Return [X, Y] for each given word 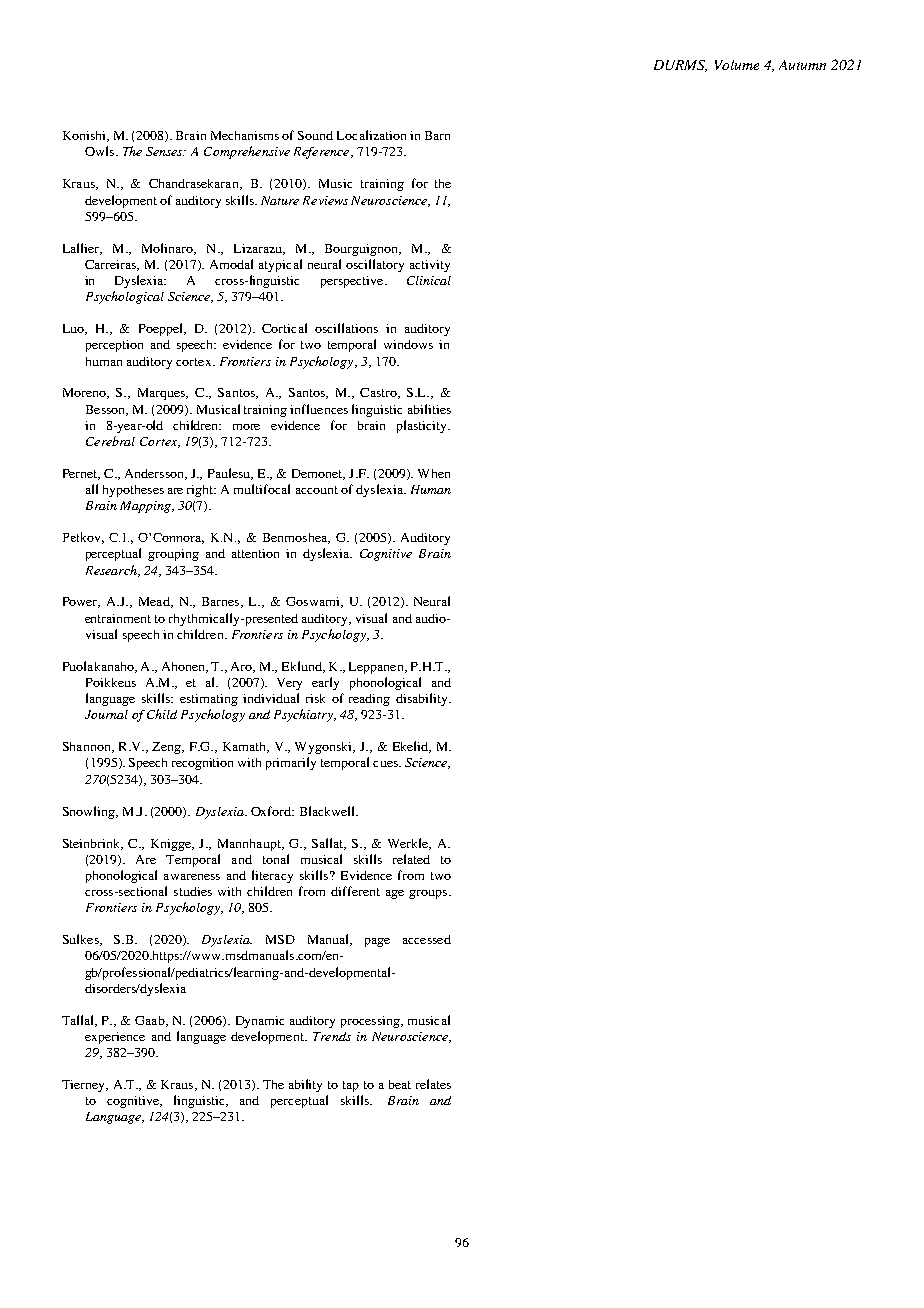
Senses [165, 151]
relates [433, 1084]
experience [115, 1038]
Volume [737, 65]
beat [400, 1084]
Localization [371, 135]
